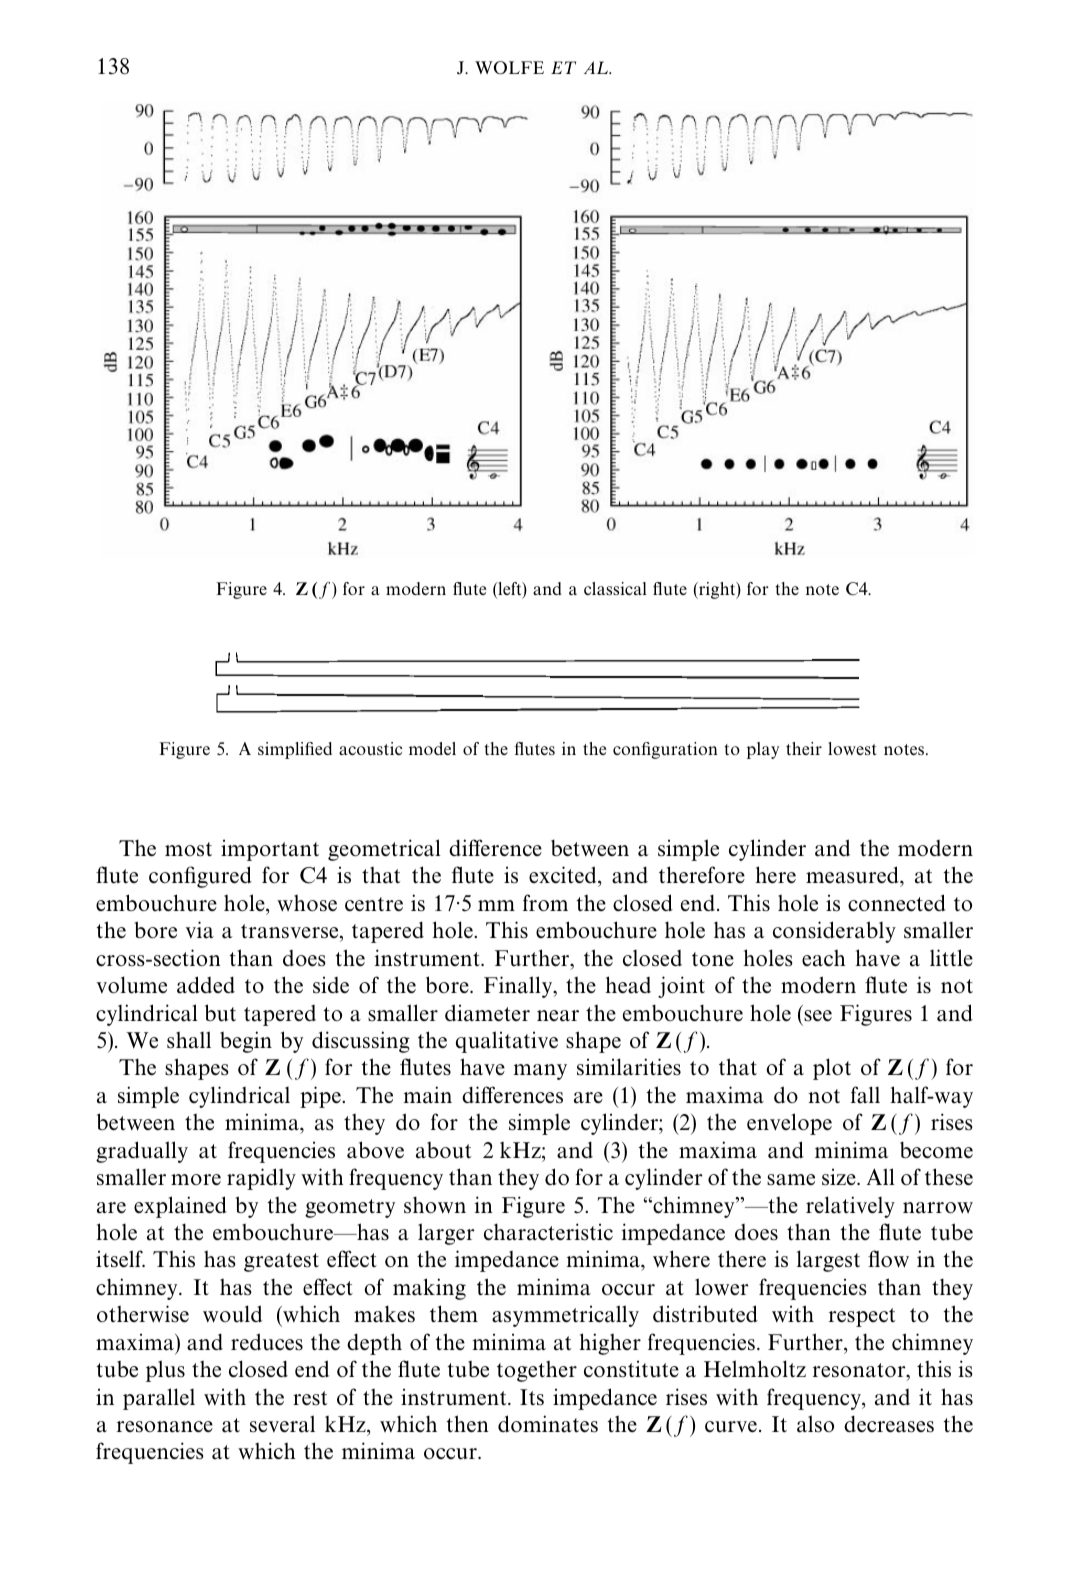 This screenshot has width=1069, height=1588. I want to click on measured, so click(853, 876).
